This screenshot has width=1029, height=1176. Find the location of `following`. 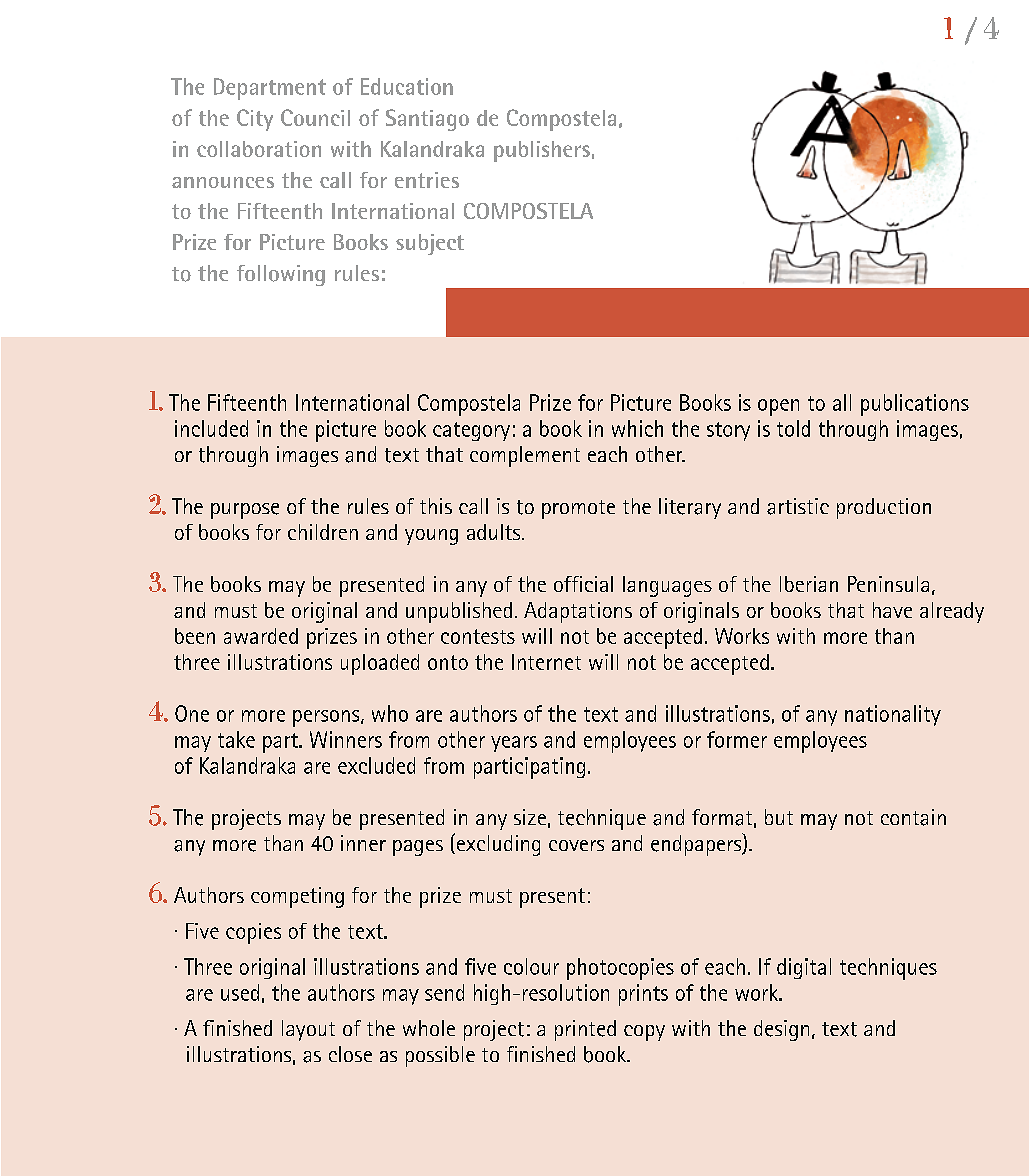

following is located at coordinates (281, 275).
